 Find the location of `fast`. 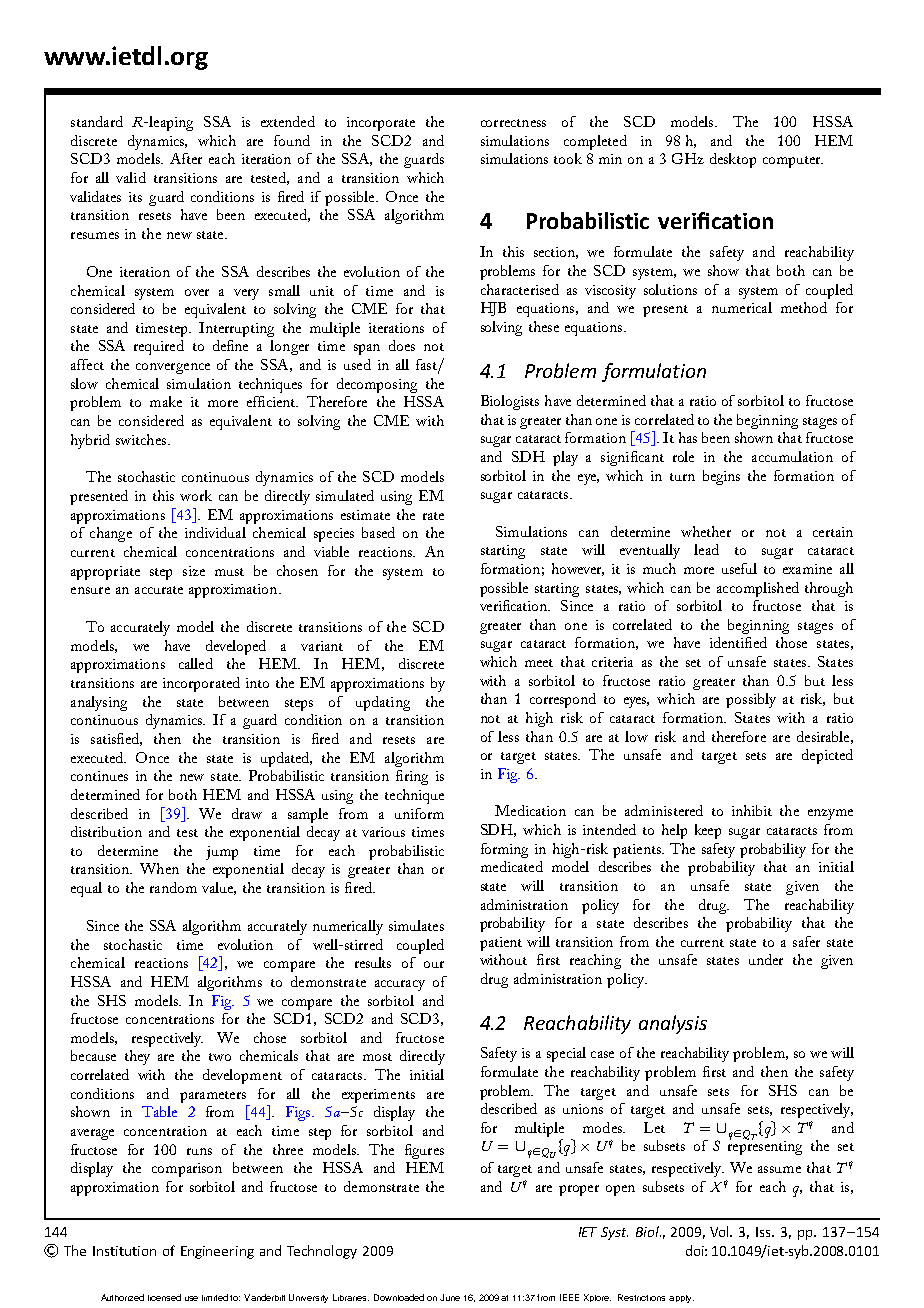

fast is located at coordinates (427, 366).
